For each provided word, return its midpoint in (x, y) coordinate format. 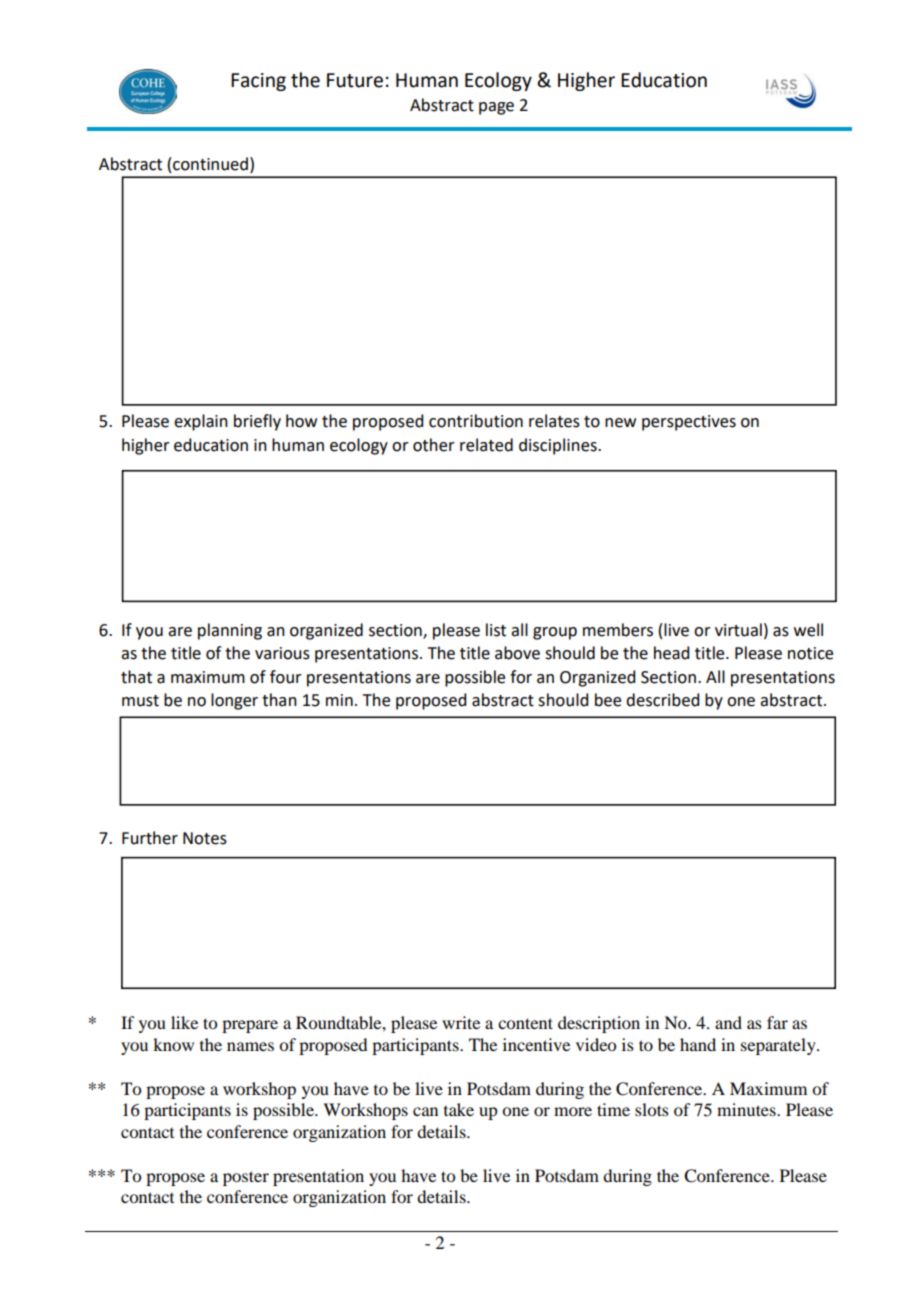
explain (201, 422)
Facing (258, 82)
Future (355, 80)
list (496, 630)
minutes (747, 1109)
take (459, 1109)
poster (246, 1178)
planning (230, 631)
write (461, 1022)
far (777, 1022)
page (496, 108)
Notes (205, 838)
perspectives (689, 423)
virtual (738, 630)
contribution (476, 421)
